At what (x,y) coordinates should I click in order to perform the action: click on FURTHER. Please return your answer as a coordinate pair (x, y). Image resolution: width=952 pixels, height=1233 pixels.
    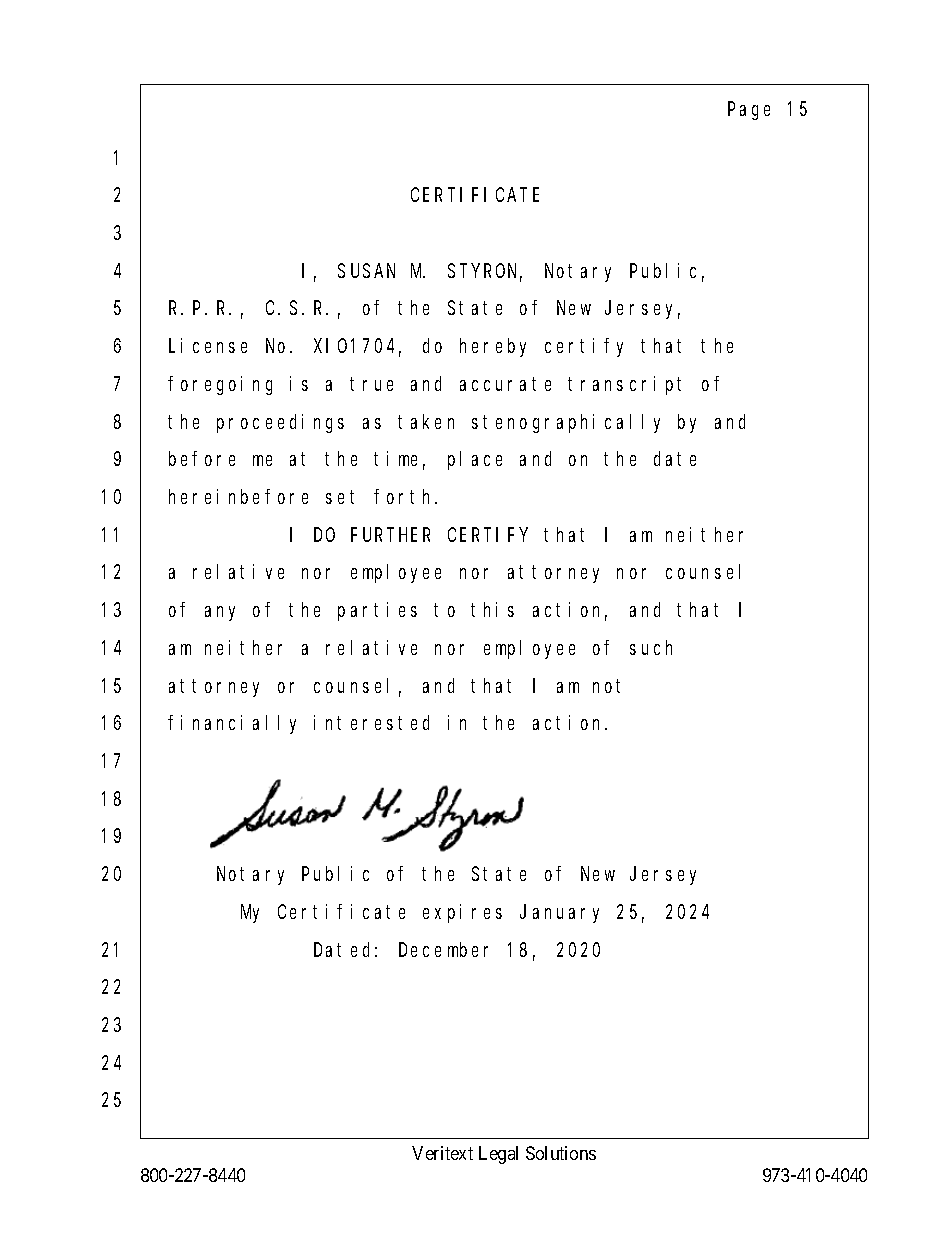
    Looking at the image, I should click on (390, 535).
